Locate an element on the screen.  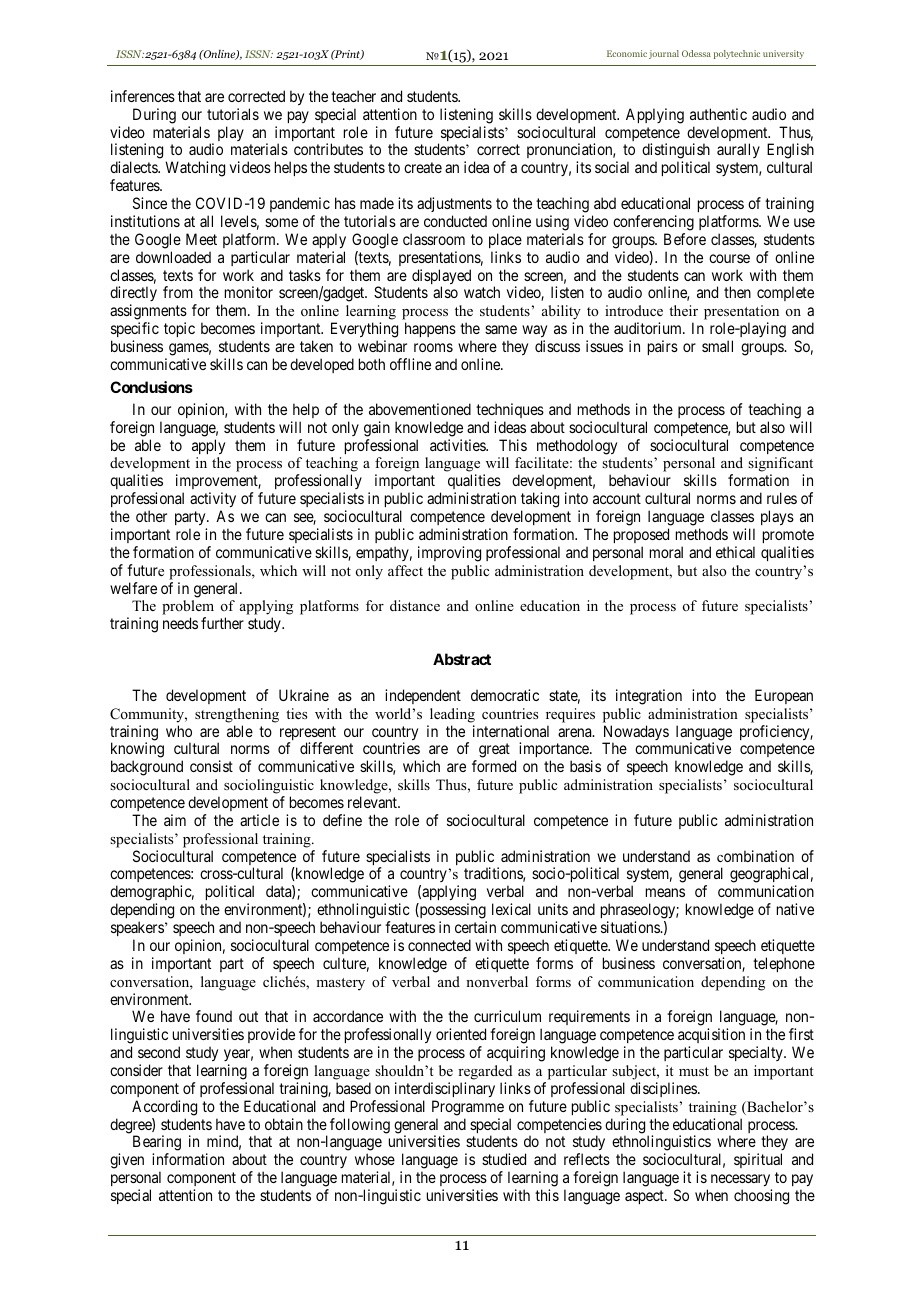
polytechnic is located at coordinates (737, 54).
